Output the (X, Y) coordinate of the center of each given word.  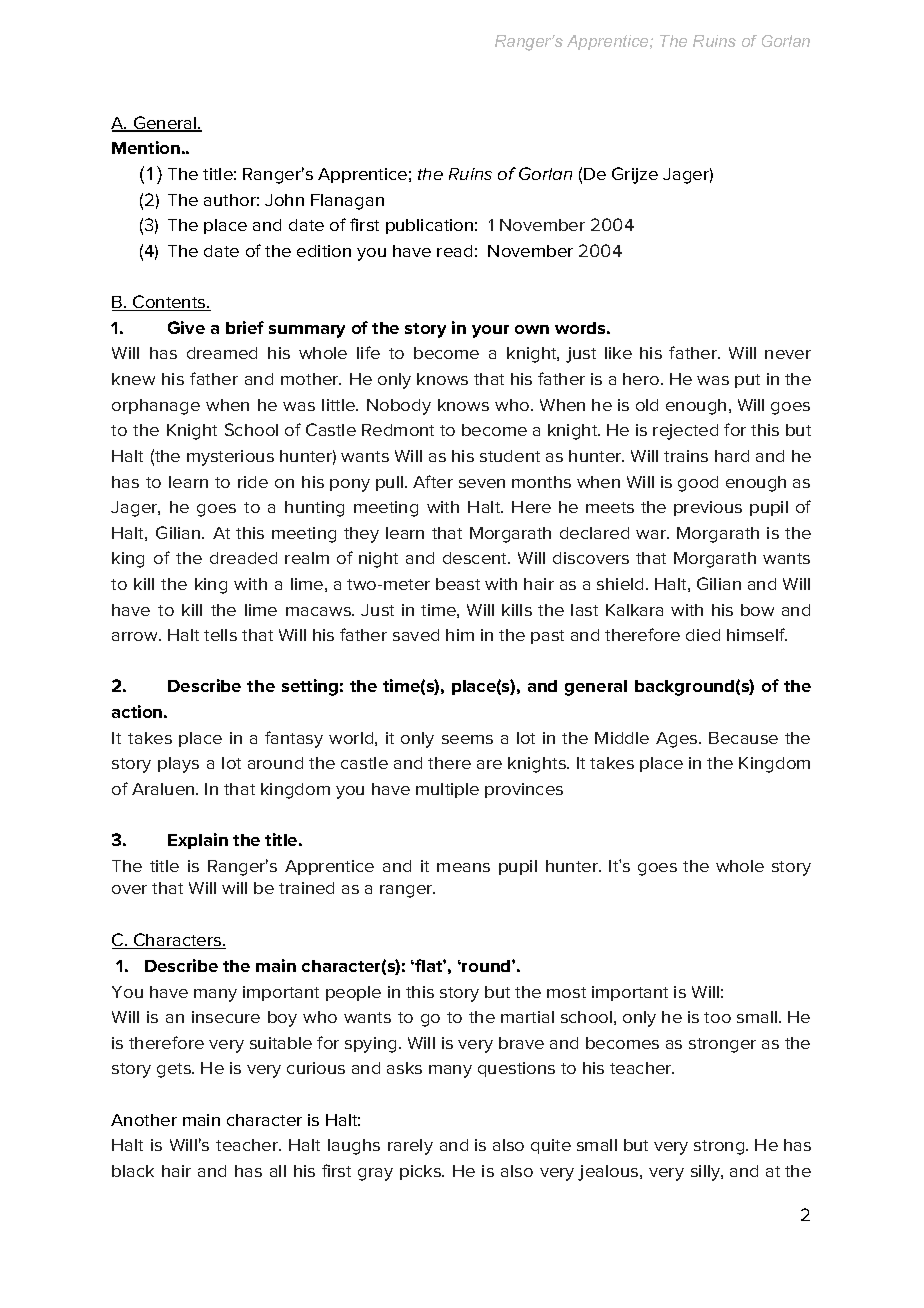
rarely (410, 1147)
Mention (146, 147)
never (788, 354)
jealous (609, 1173)
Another (144, 1120)
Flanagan (347, 202)
